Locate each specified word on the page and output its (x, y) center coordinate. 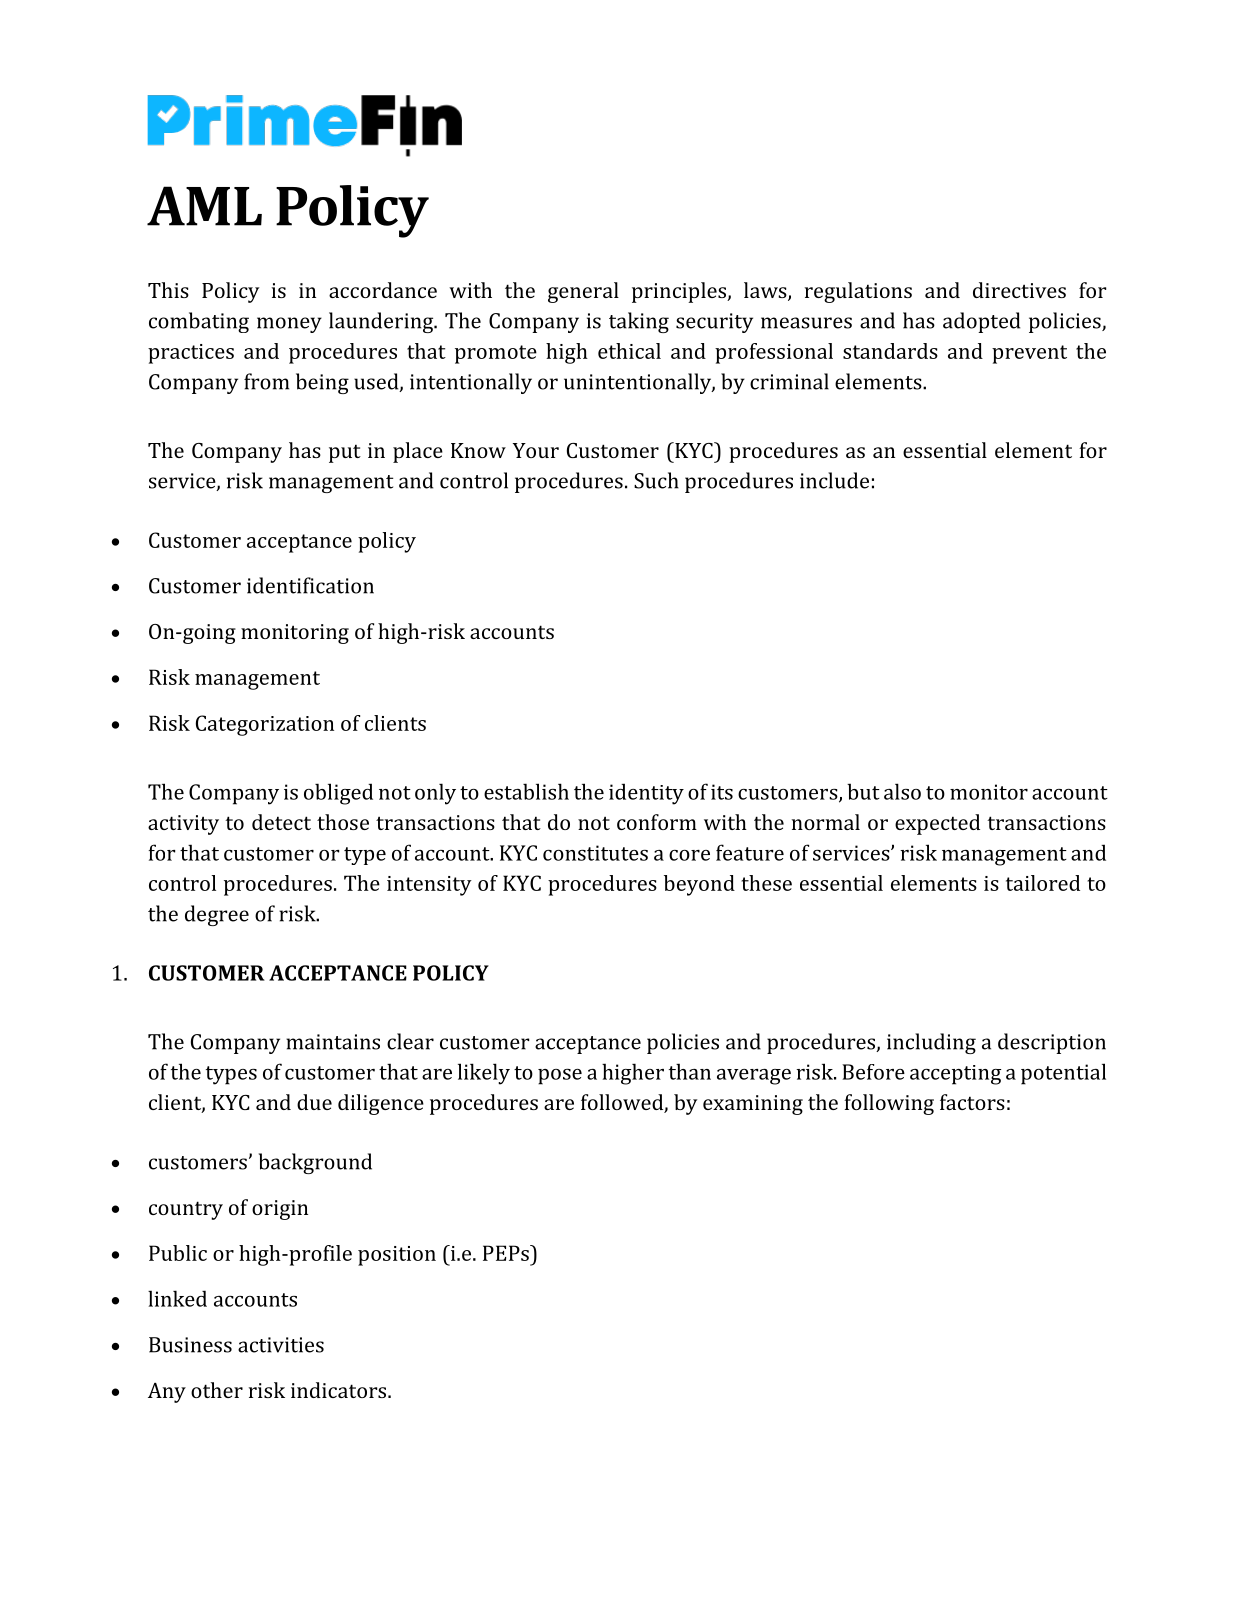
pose (560, 1077)
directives (1019, 290)
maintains (333, 1042)
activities (281, 1345)
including (931, 1043)
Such (656, 480)
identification (310, 585)
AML (204, 206)
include (834, 480)
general (583, 292)
